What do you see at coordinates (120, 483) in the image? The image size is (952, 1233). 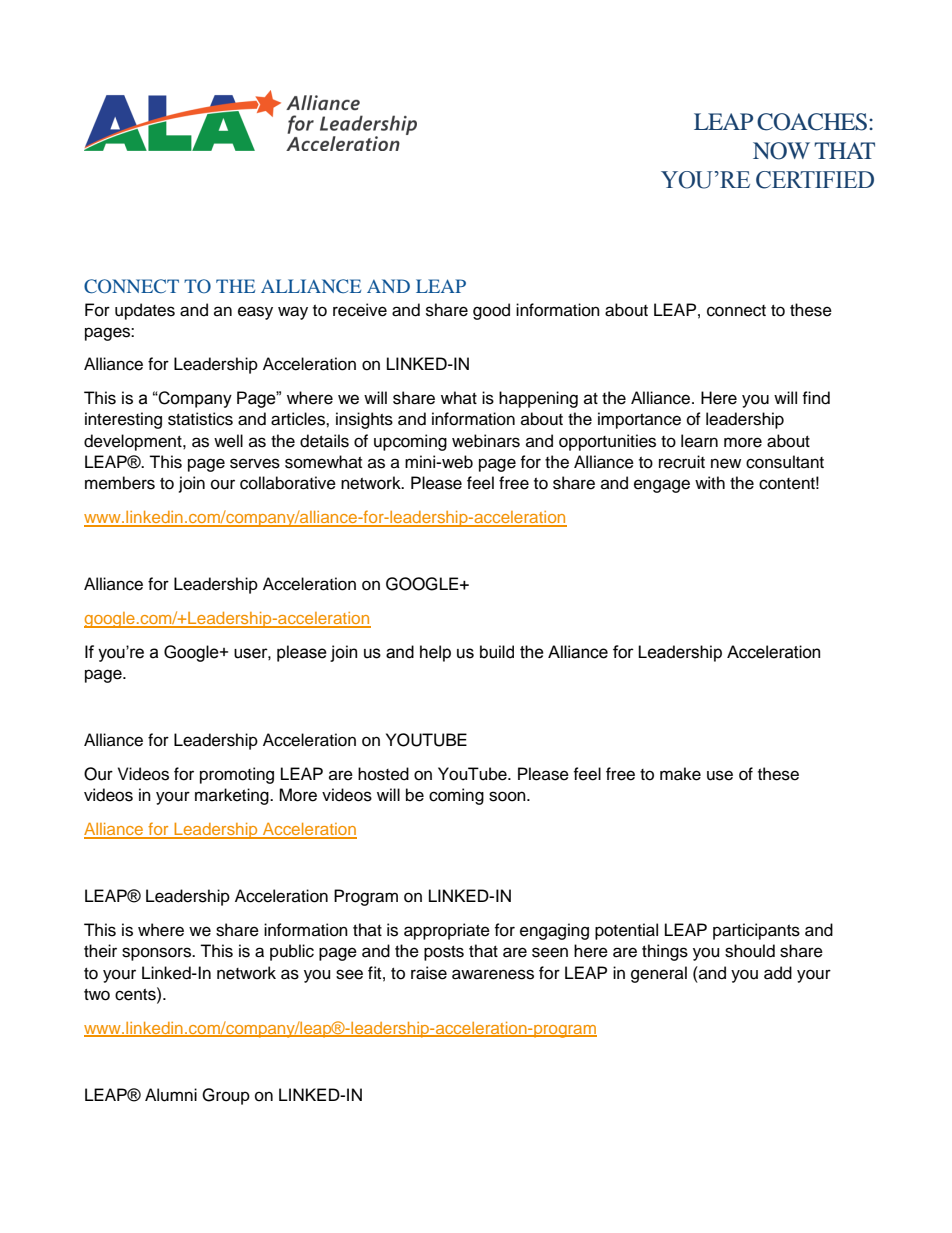 I see `members` at bounding box center [120, 483].
